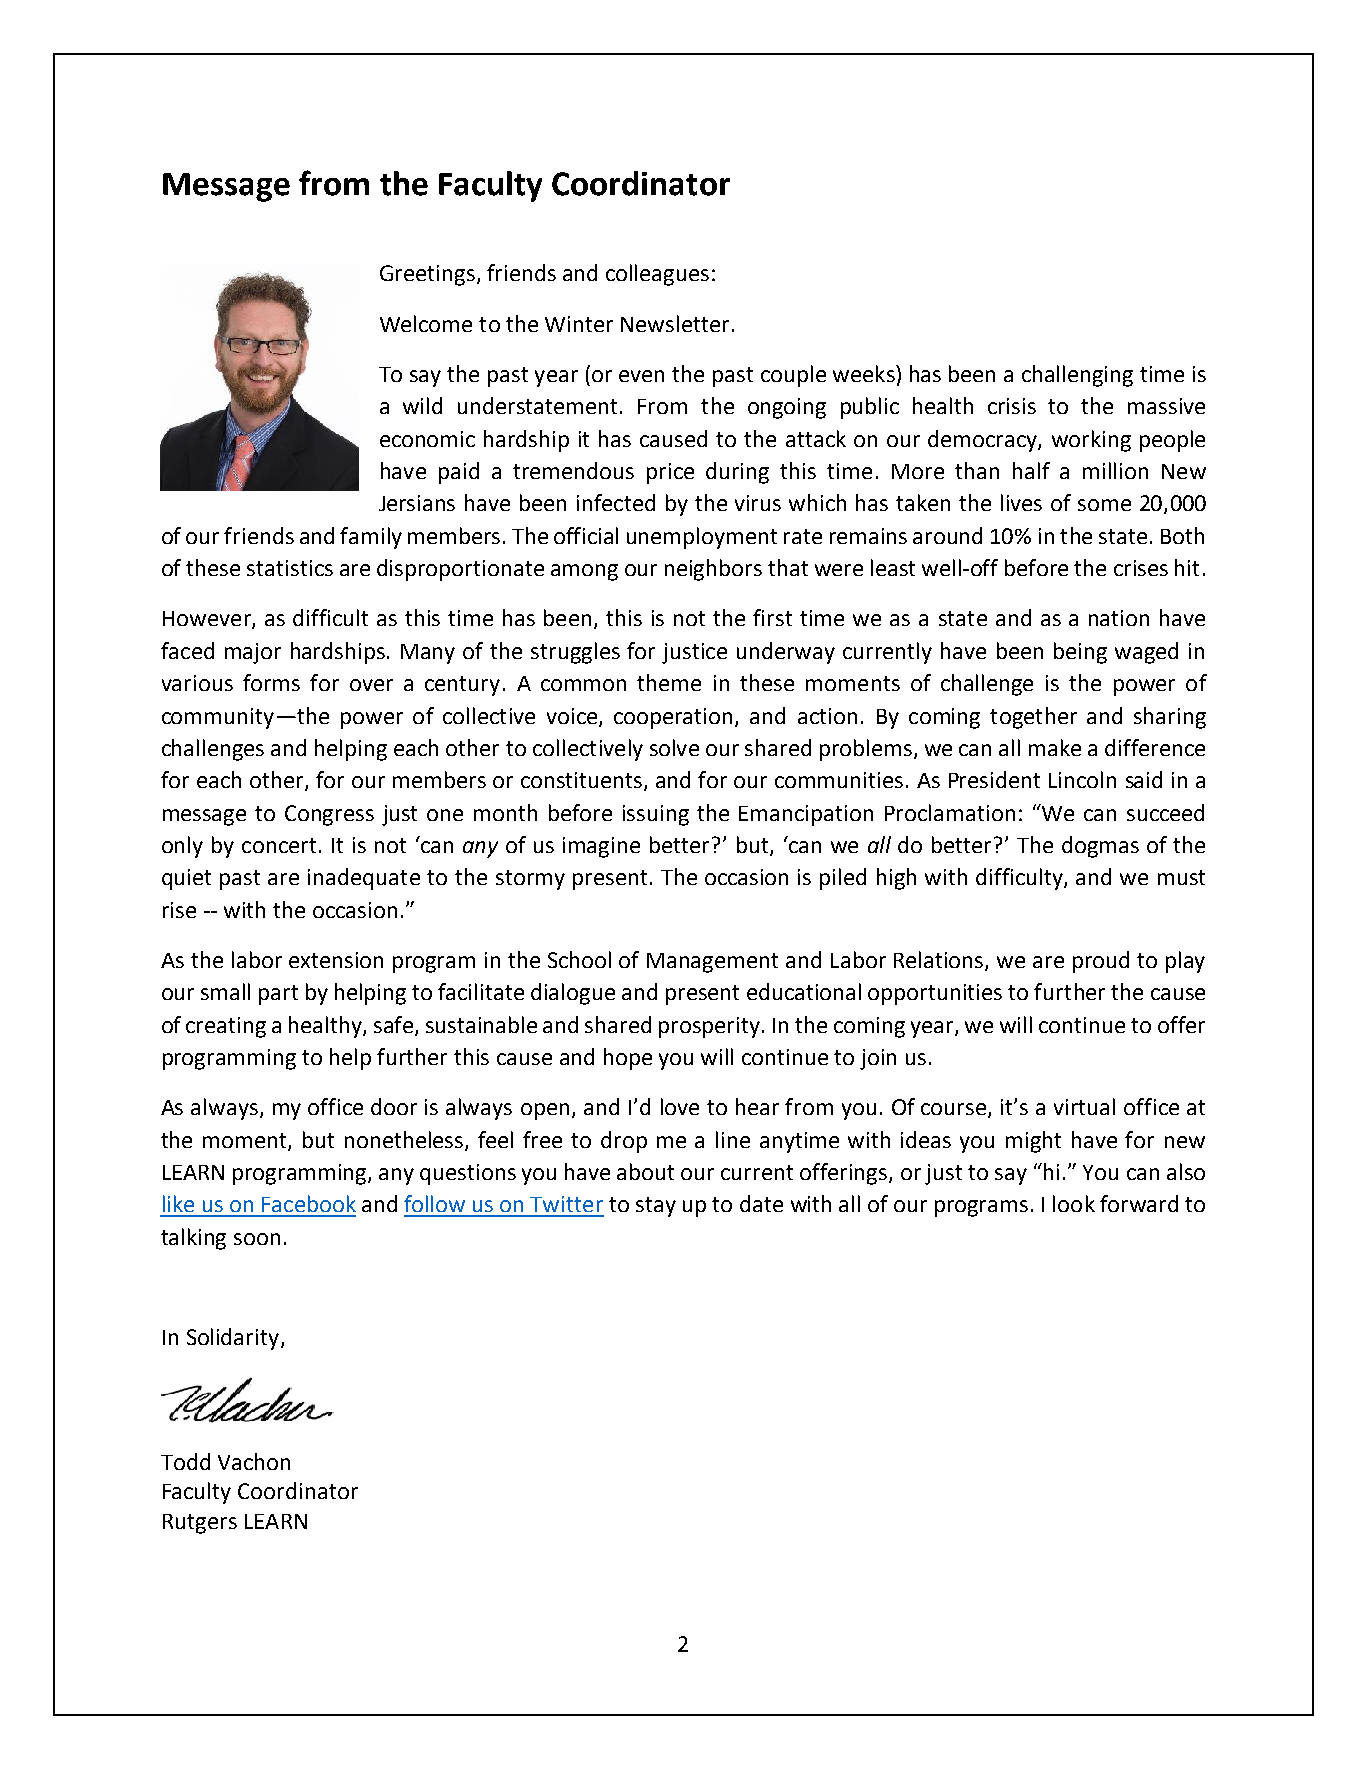 The height and width of the screenshot is (1769, 1367). What do you see at coordinates (712, 963) in the screenshot?
I see `Management` at bounding box center [712, 963].
